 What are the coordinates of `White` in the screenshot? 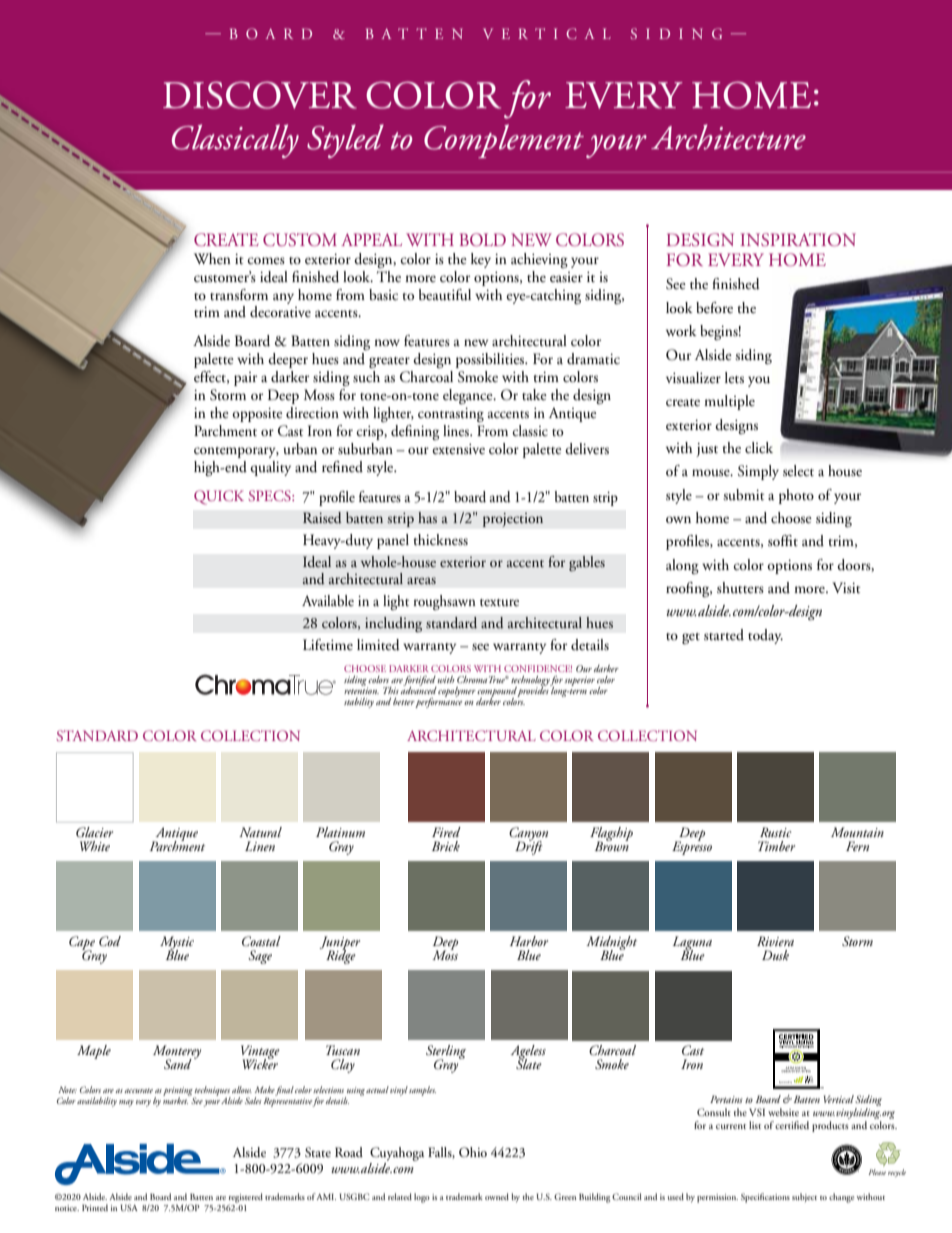 It's located at (95, 846).
